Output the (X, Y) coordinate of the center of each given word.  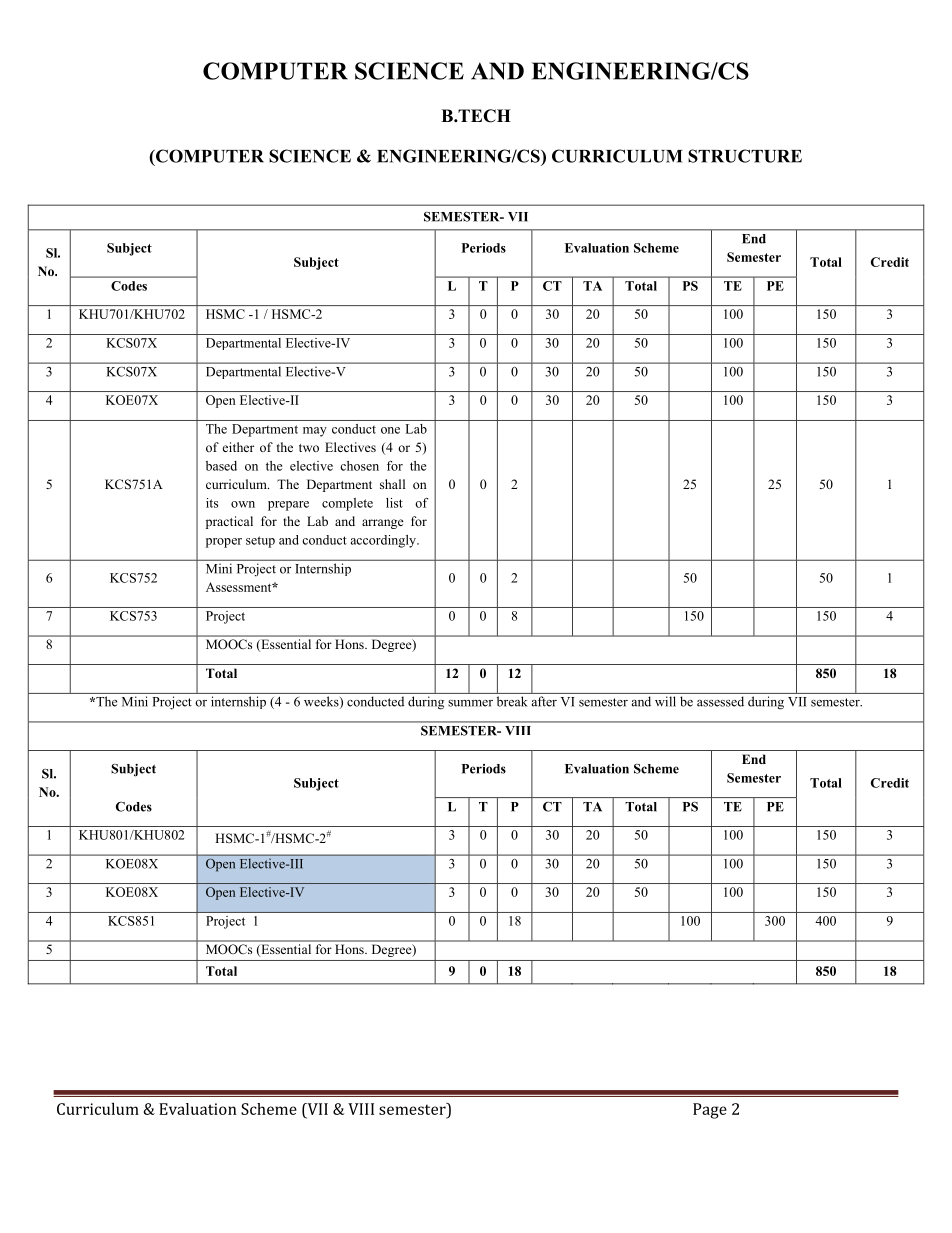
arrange (383, 524)
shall (392, 484)
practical (229, 522)
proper (224, 543)
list (394, 503)
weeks (322, 702)
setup (260, 542)
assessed (720, 701)
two (309, 448)
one (390, 430)
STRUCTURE (745, 156)
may (315, 432)
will (665, 701)
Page (710, 1111)
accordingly (384, 541)
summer (470, 703)
